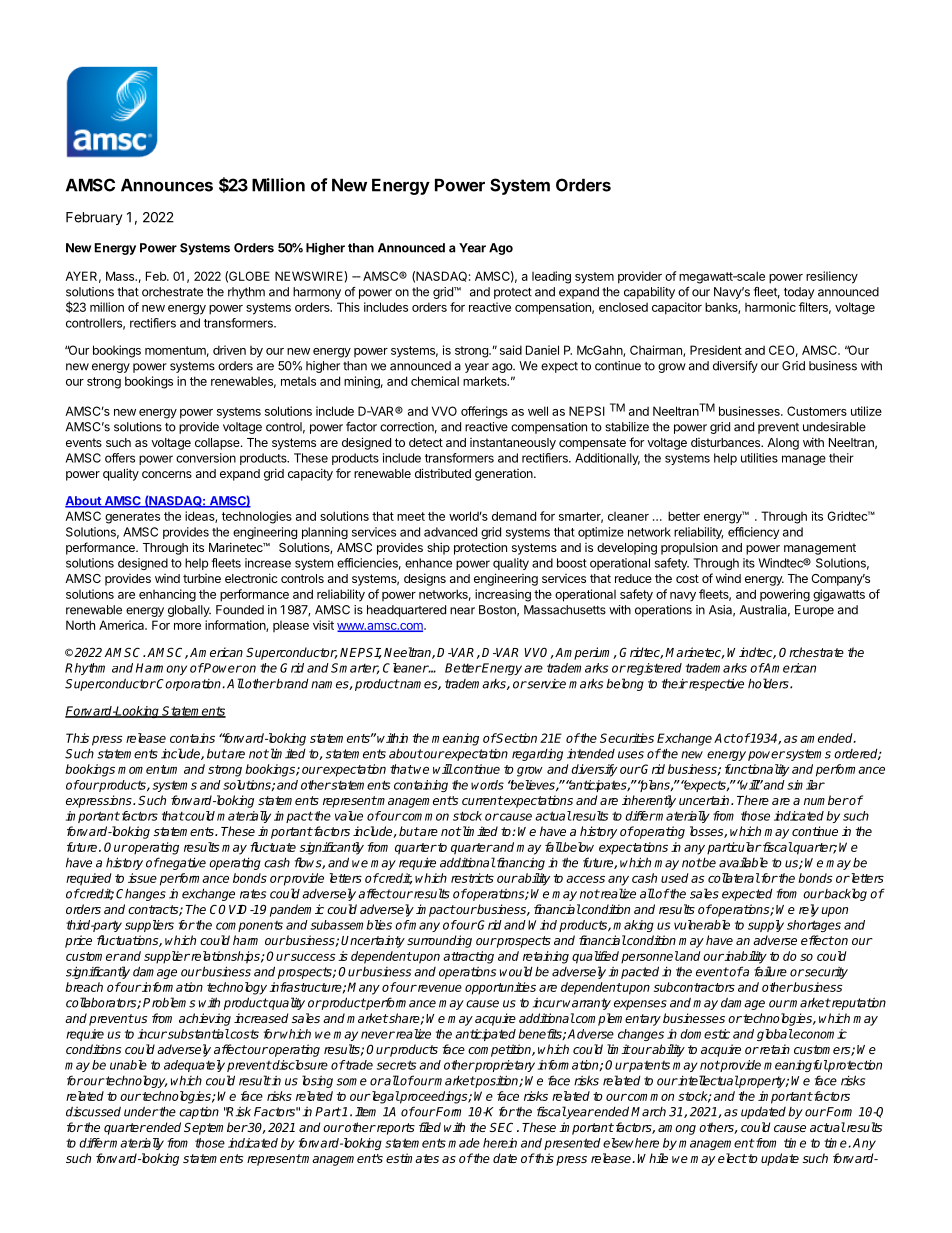 This document has width=952, height=1233. Describe the element at coordinates (464, 1143) in the document. I see `made` at that location.
